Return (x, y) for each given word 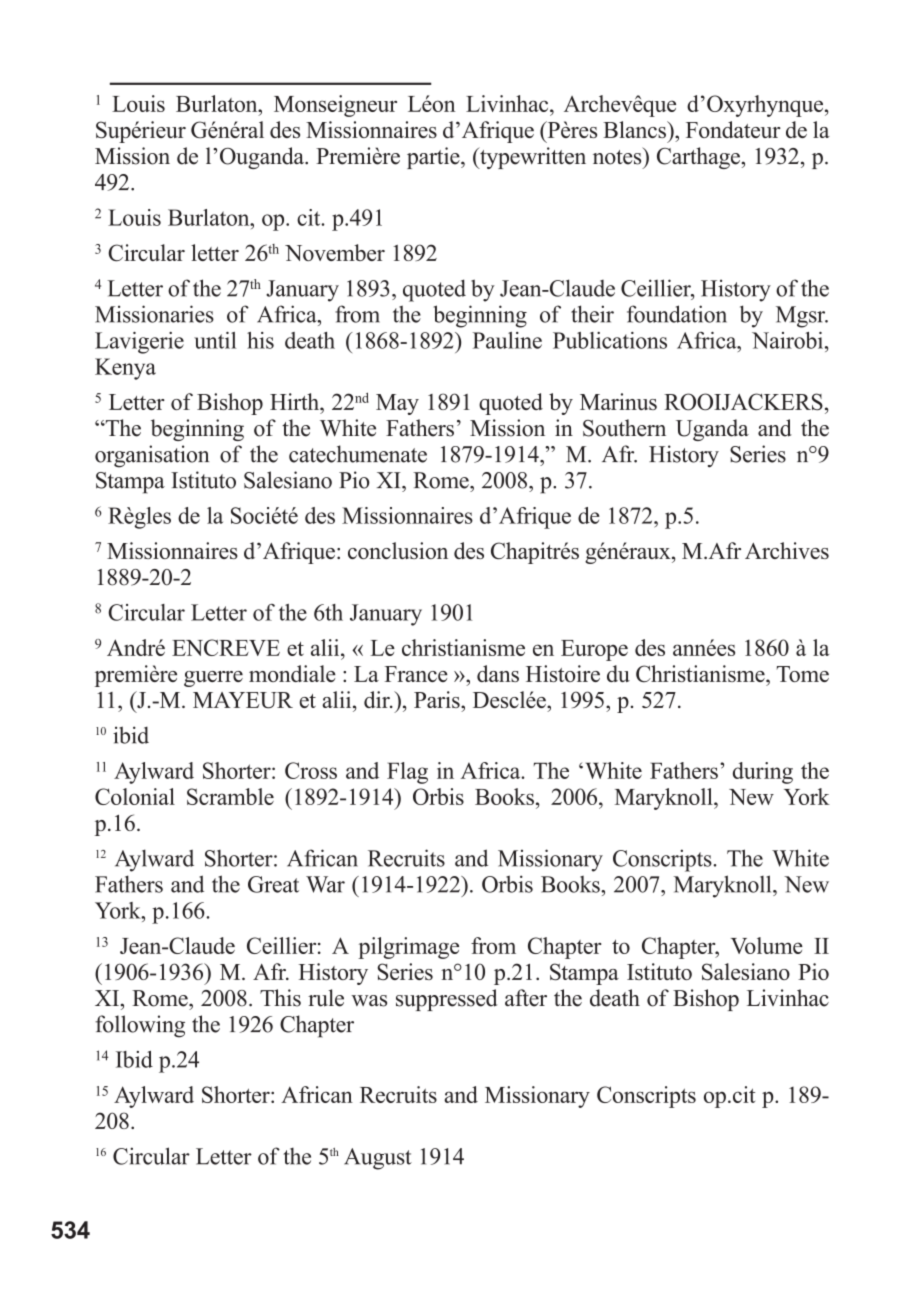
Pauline (507, 340)
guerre (213, 679)
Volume (767, 945)
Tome (803, 674)
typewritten (532, 158)
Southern (624, 428)
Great (273, 884)
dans (498, 673)
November (335, 252)
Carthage (699, 158)
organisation (152, 456)
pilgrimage (408, 948)
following (140, 1026)
